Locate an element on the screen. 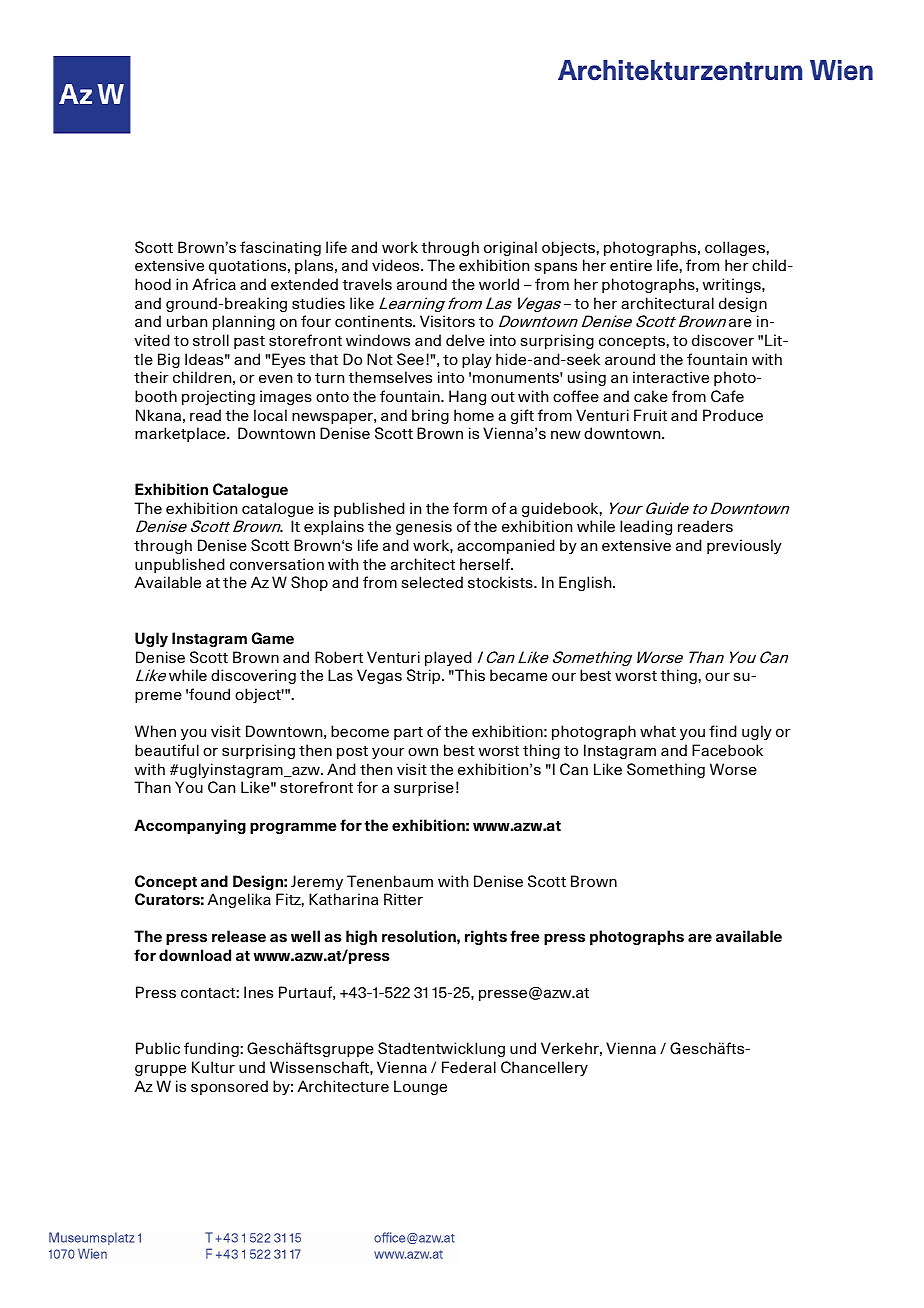 The image size is (924, 1308). Game is located at coordinates (272, 638).
